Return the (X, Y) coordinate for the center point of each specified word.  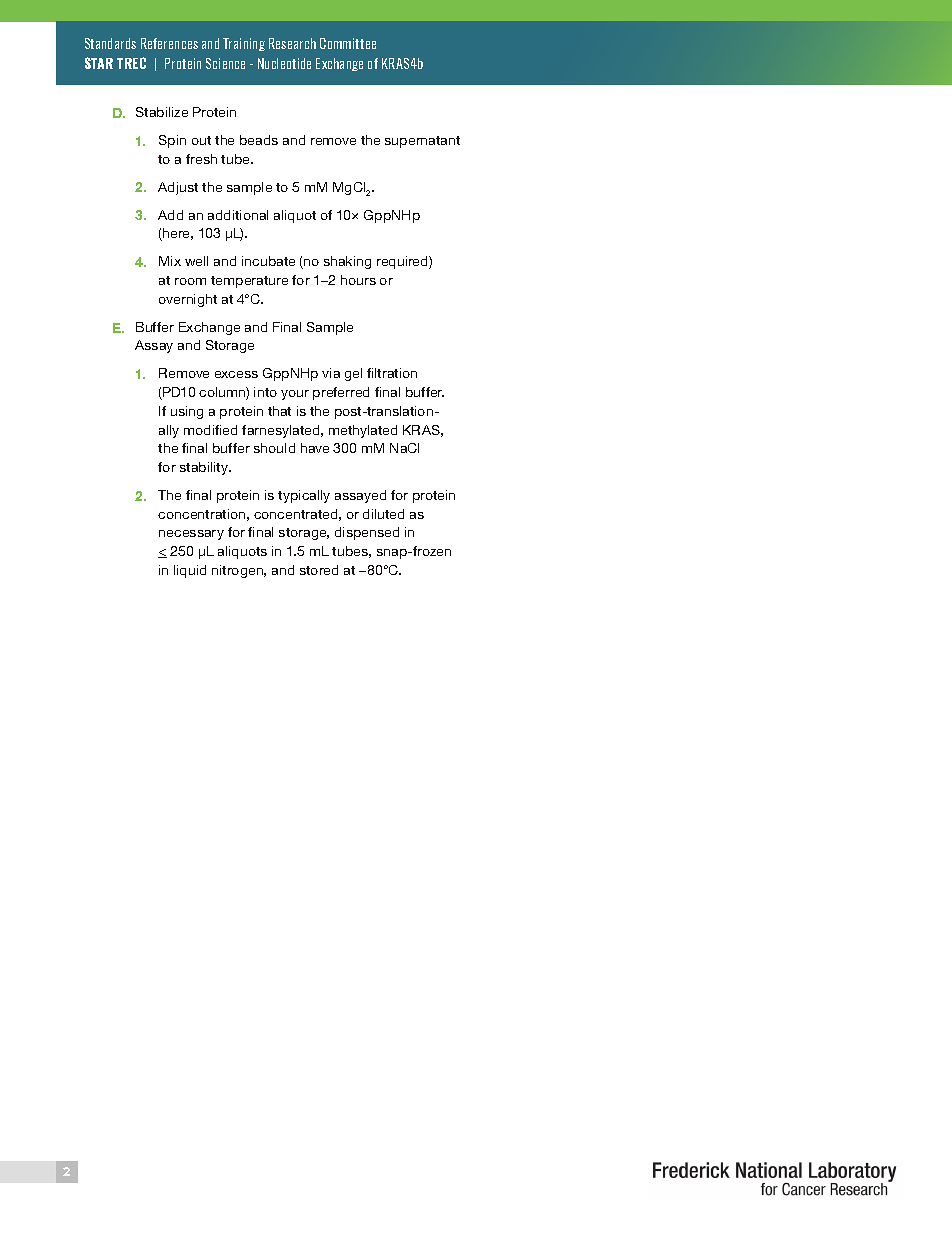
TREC (131, 63)
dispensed (367, 533)
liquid (190, 571)
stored (319, 570)
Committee (348, 43)
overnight (188, 300)
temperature (249, 282)
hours (358, 280)
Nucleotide (284, 63)
